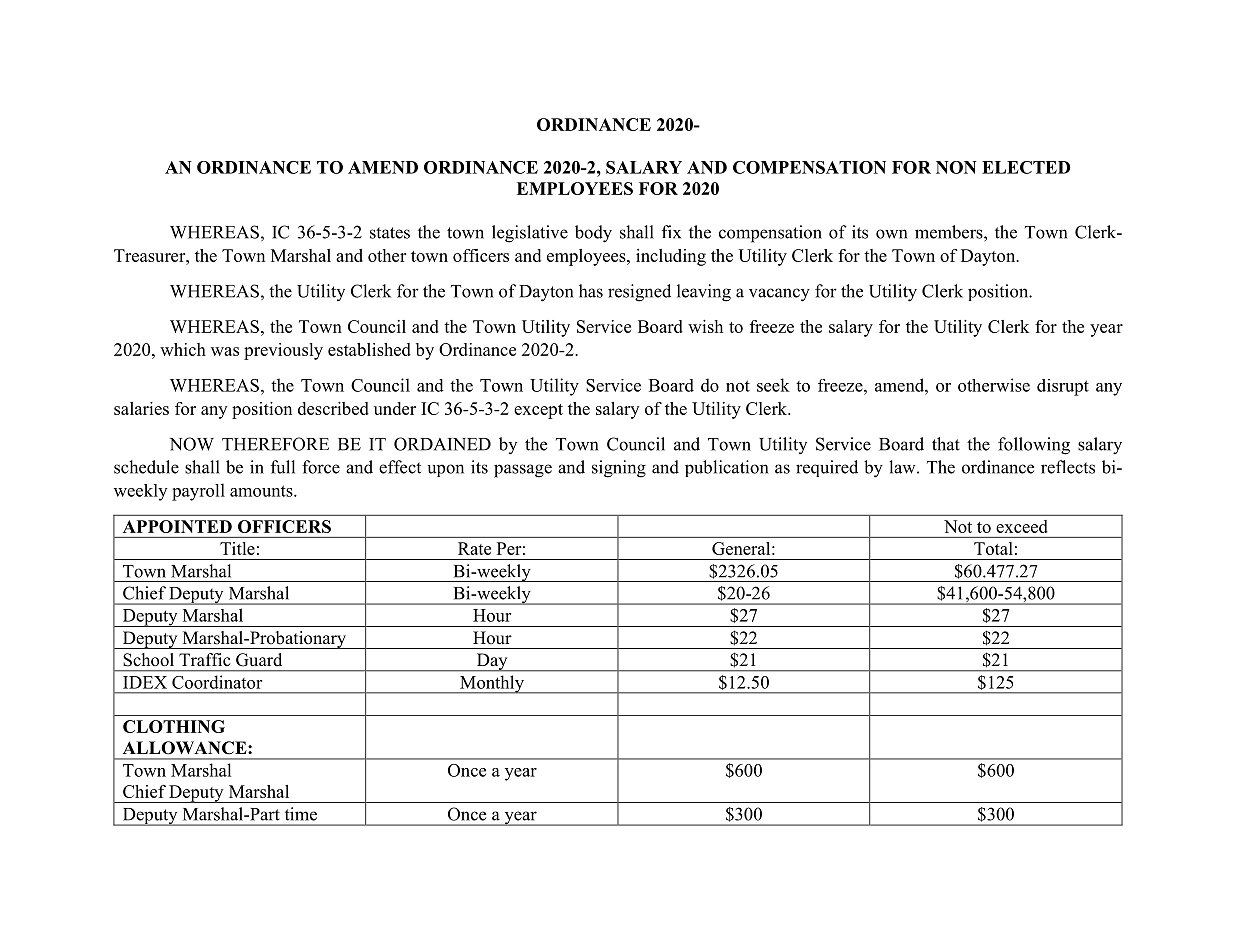  What do you see at coordinates (186, 748) in the screenshot?
I see `ALLOWANCE` at bounding box center [186, 748].
